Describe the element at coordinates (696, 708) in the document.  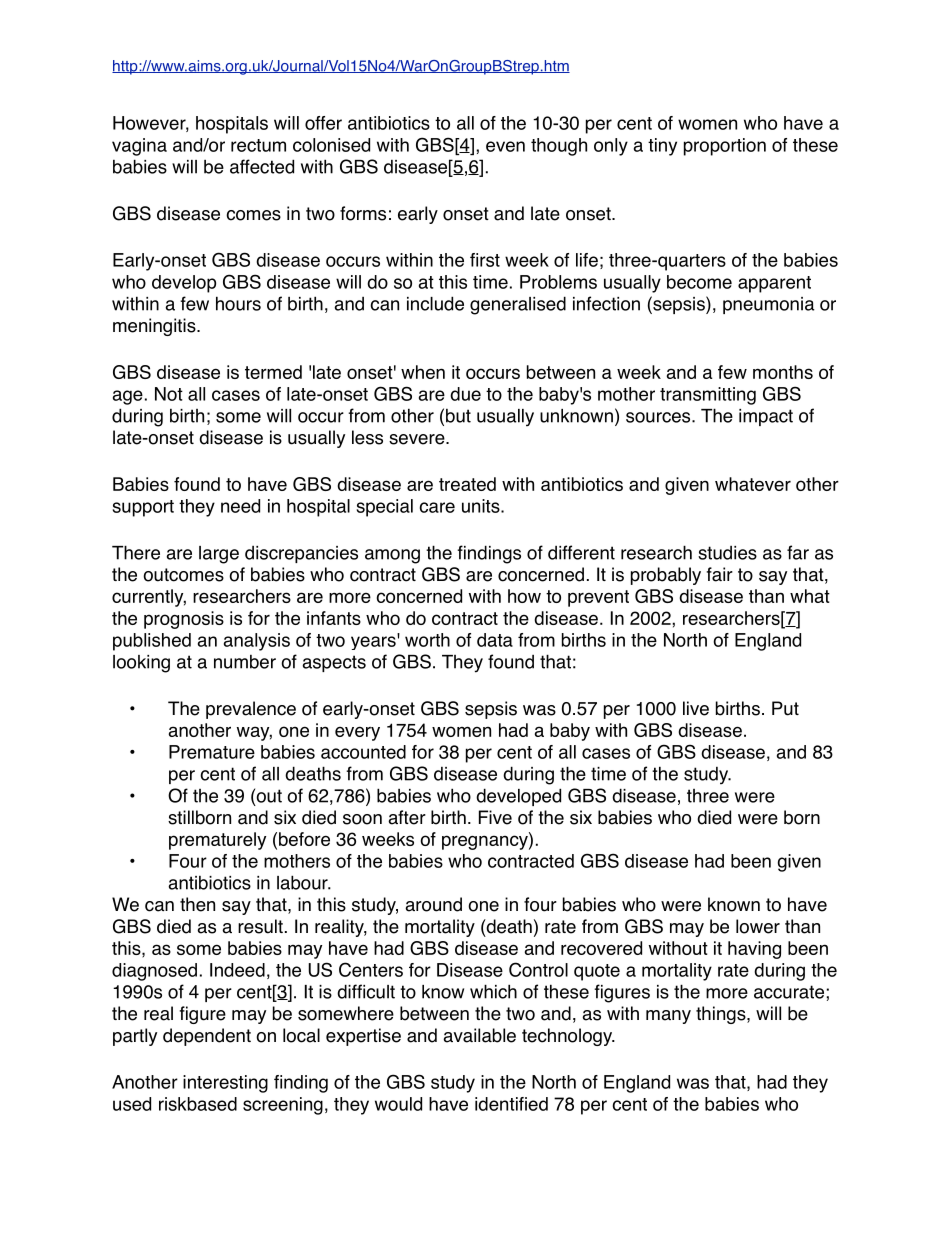
I see `live` at that location.
